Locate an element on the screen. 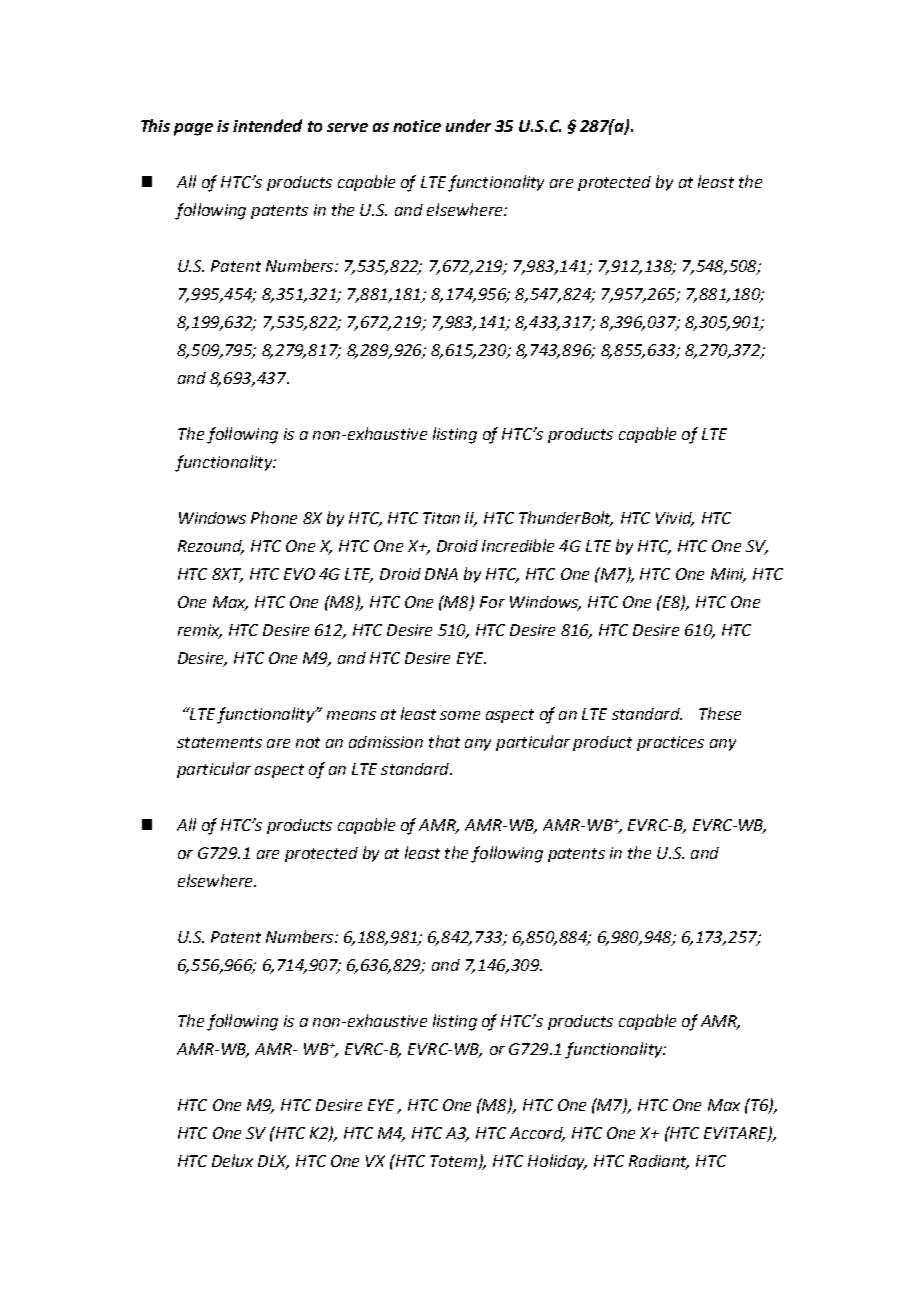  notice is located at coordinates (417, 126).
